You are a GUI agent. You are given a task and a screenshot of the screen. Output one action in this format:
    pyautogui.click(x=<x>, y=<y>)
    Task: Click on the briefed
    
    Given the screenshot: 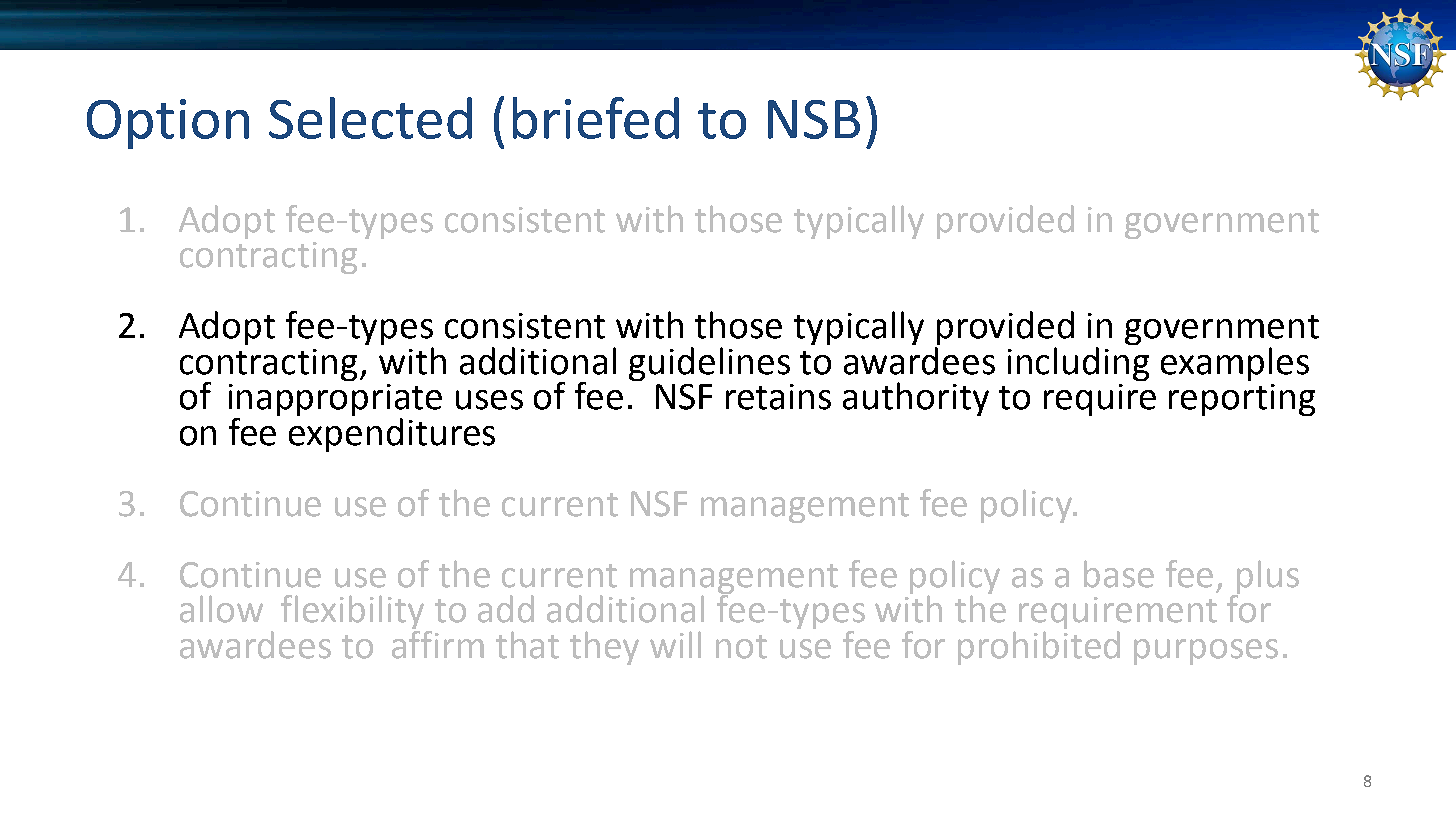 What is the action you would take?
    pyautogui.click(x=596, y=118)
